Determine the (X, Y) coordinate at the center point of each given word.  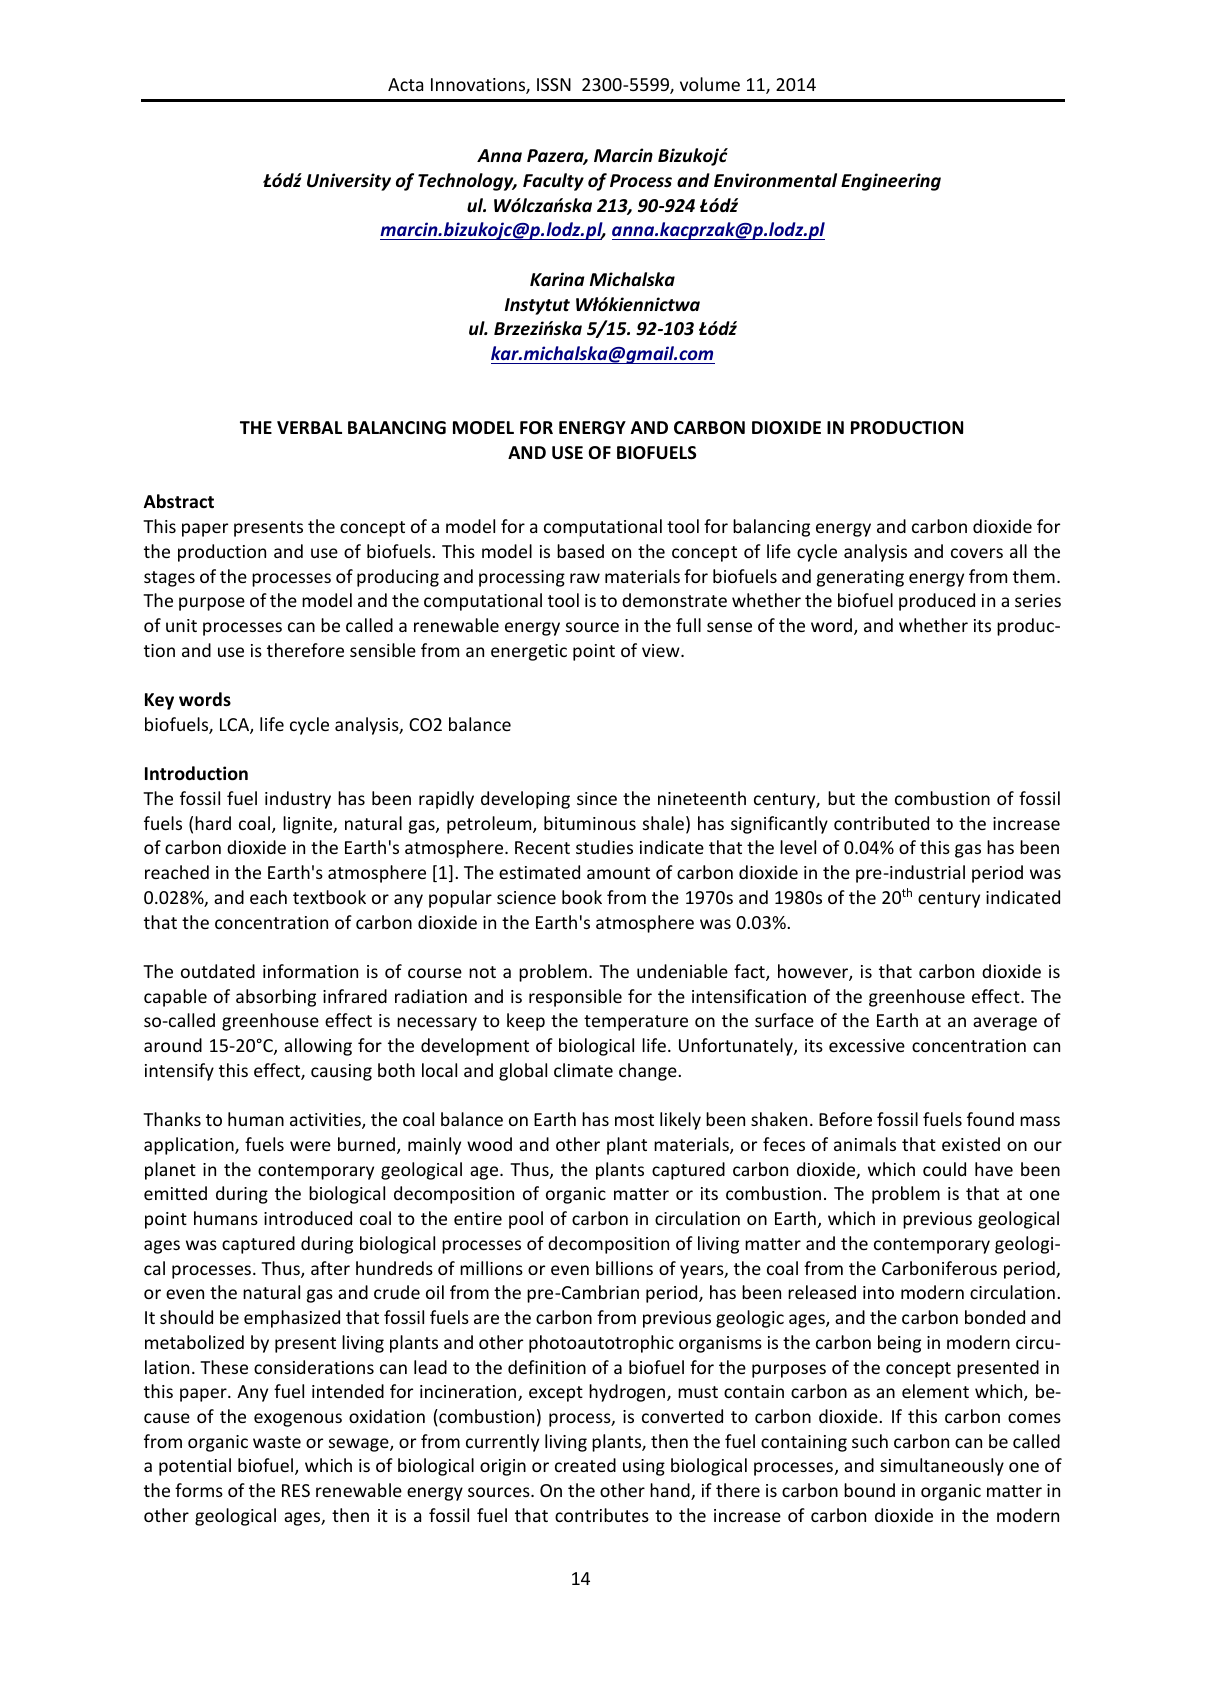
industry (298, 800)
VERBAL (309, 427)
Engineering (891, 182)
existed (971, 1144)
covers (977, 553)
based (580, 551)
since (597, 798)
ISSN (554, 84)
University (349, 182)
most (634, 1120)
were (310, 1146)
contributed (881, 823)
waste (277, 1442)
